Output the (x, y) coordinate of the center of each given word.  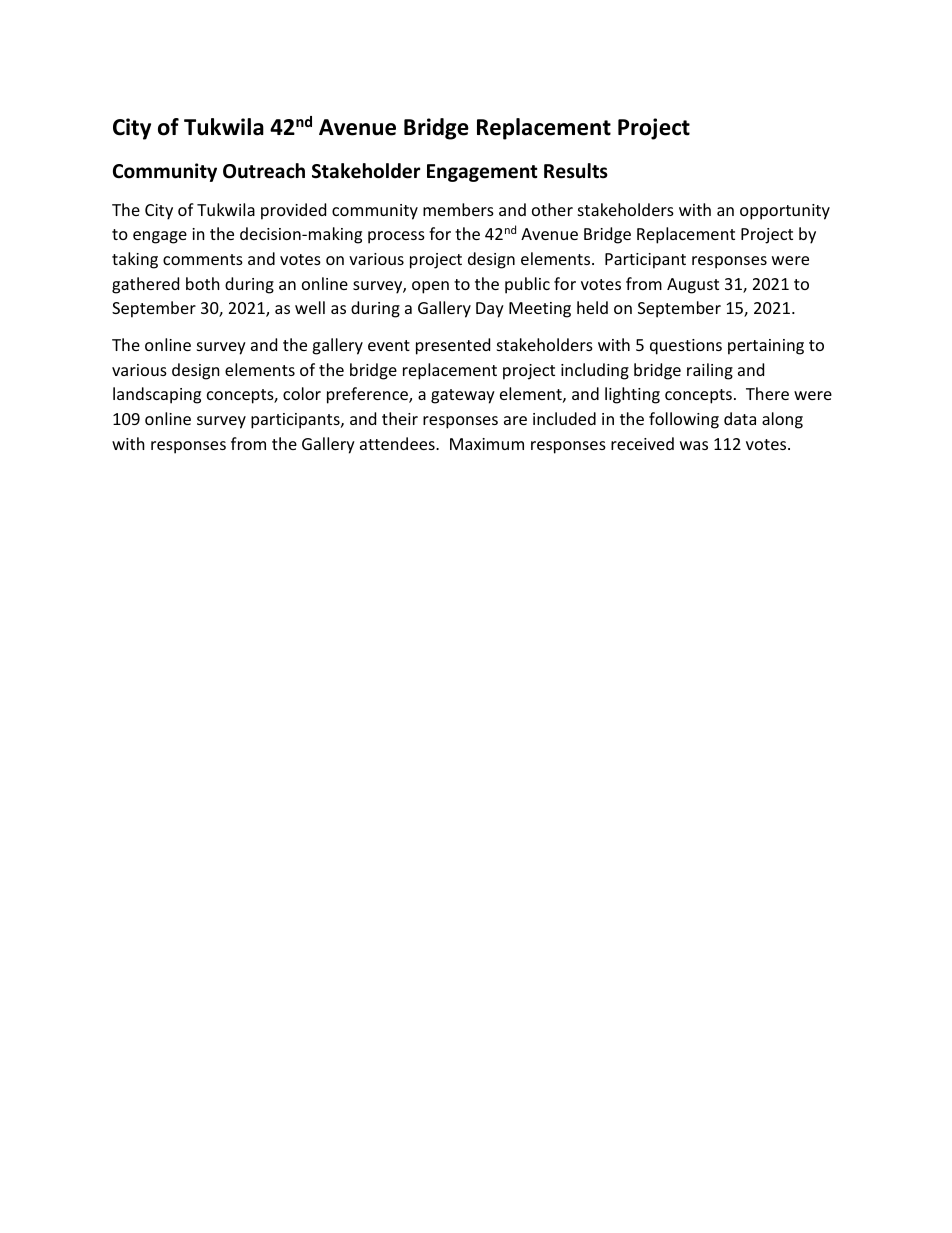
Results (576, 171)
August (693, 286)
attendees (398, 443)
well (310, 307)
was (694, 445)
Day (490, 310)
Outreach (264, 171)
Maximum (487, 444)
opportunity (785, 212)
